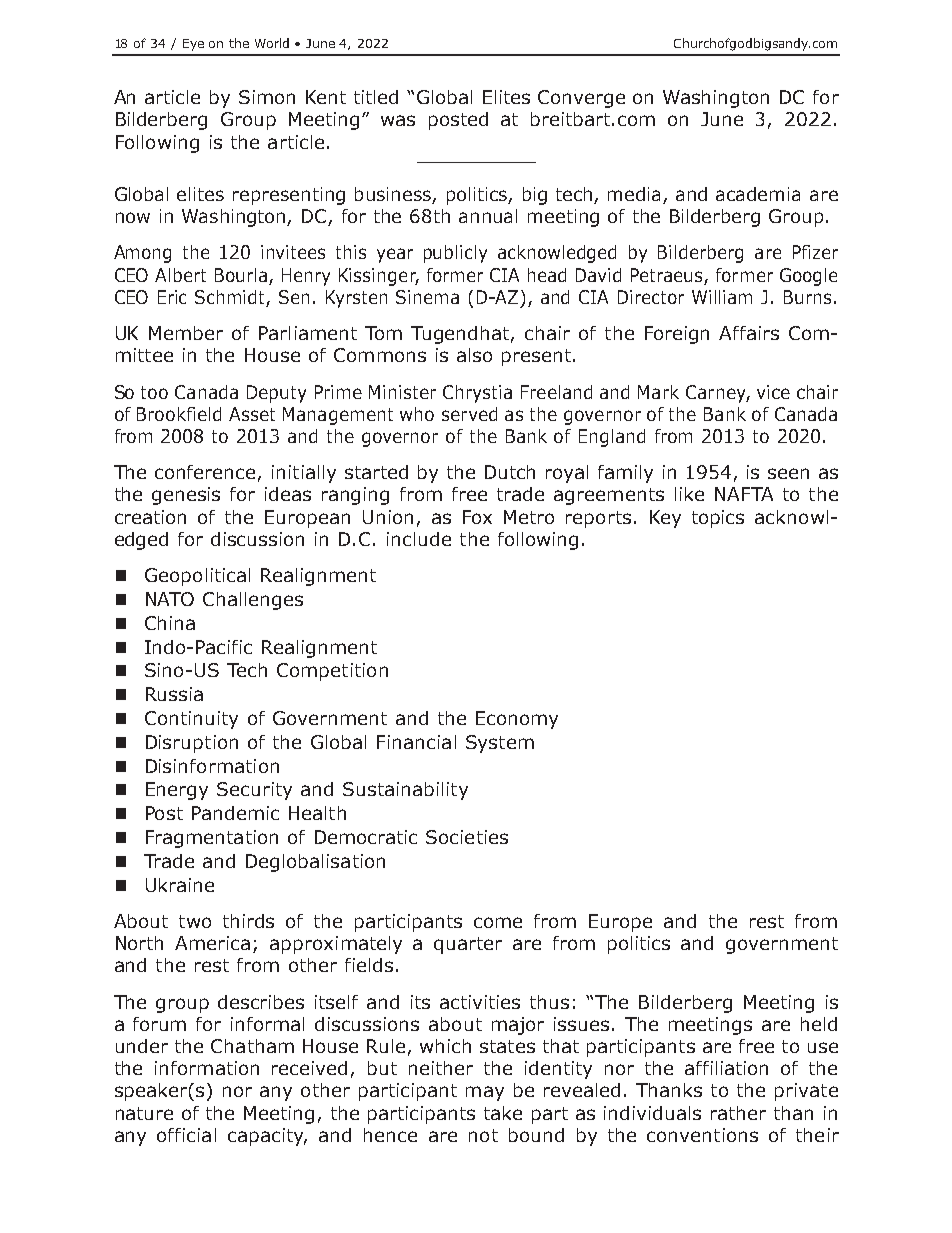 The width and height of the screenshot is (952, 1233). What do you see at coordinates (186, 1135) in the screenshot?
I see `official` at bounding box center [186, 1135].
